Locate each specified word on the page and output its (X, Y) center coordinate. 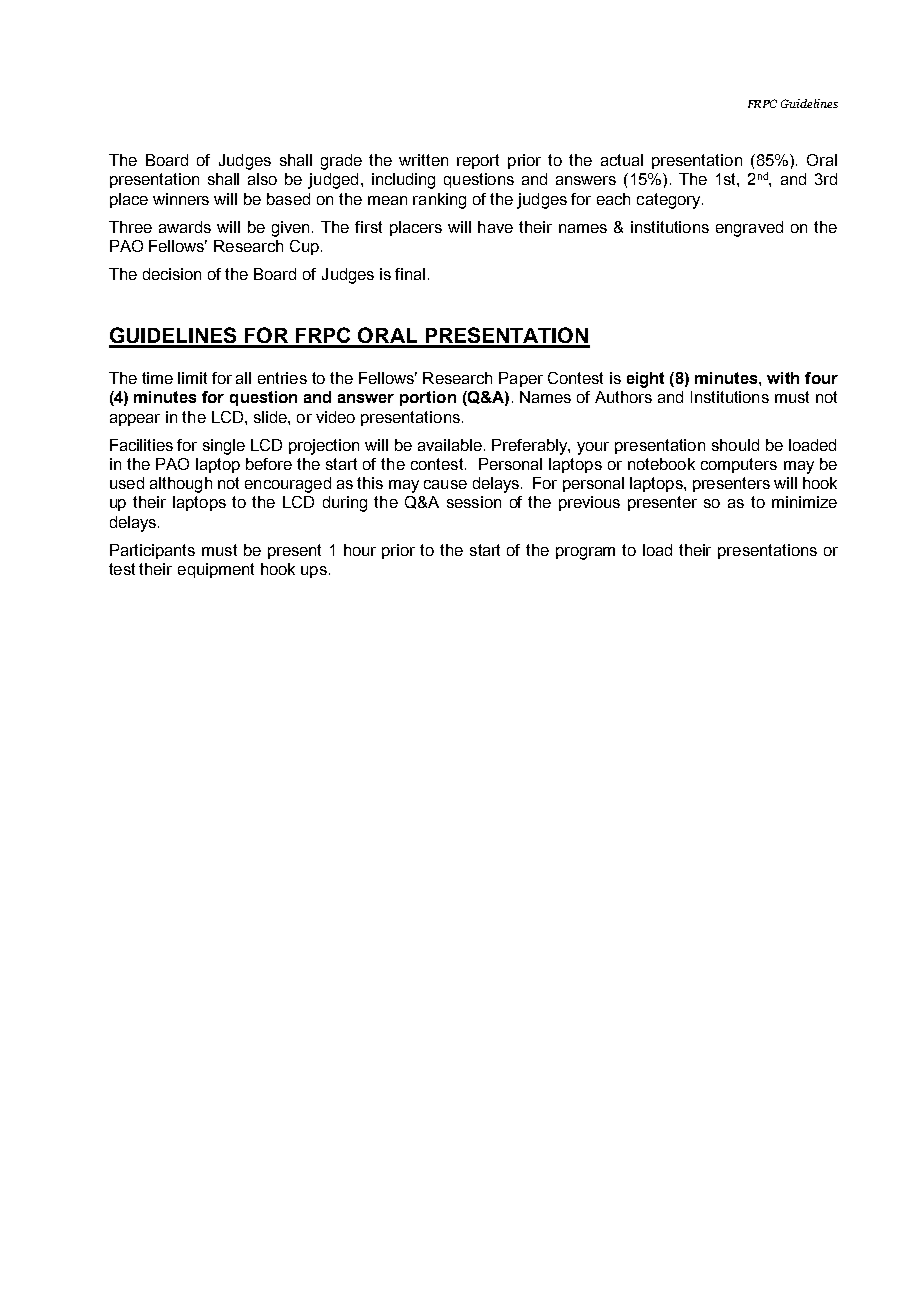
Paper (521, 379)
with (783, 378)
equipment (216, 570)
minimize (804, 502)
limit (192, 378)
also (262, 179)
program (585, 553)
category (670, 201)
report (478, 161)
